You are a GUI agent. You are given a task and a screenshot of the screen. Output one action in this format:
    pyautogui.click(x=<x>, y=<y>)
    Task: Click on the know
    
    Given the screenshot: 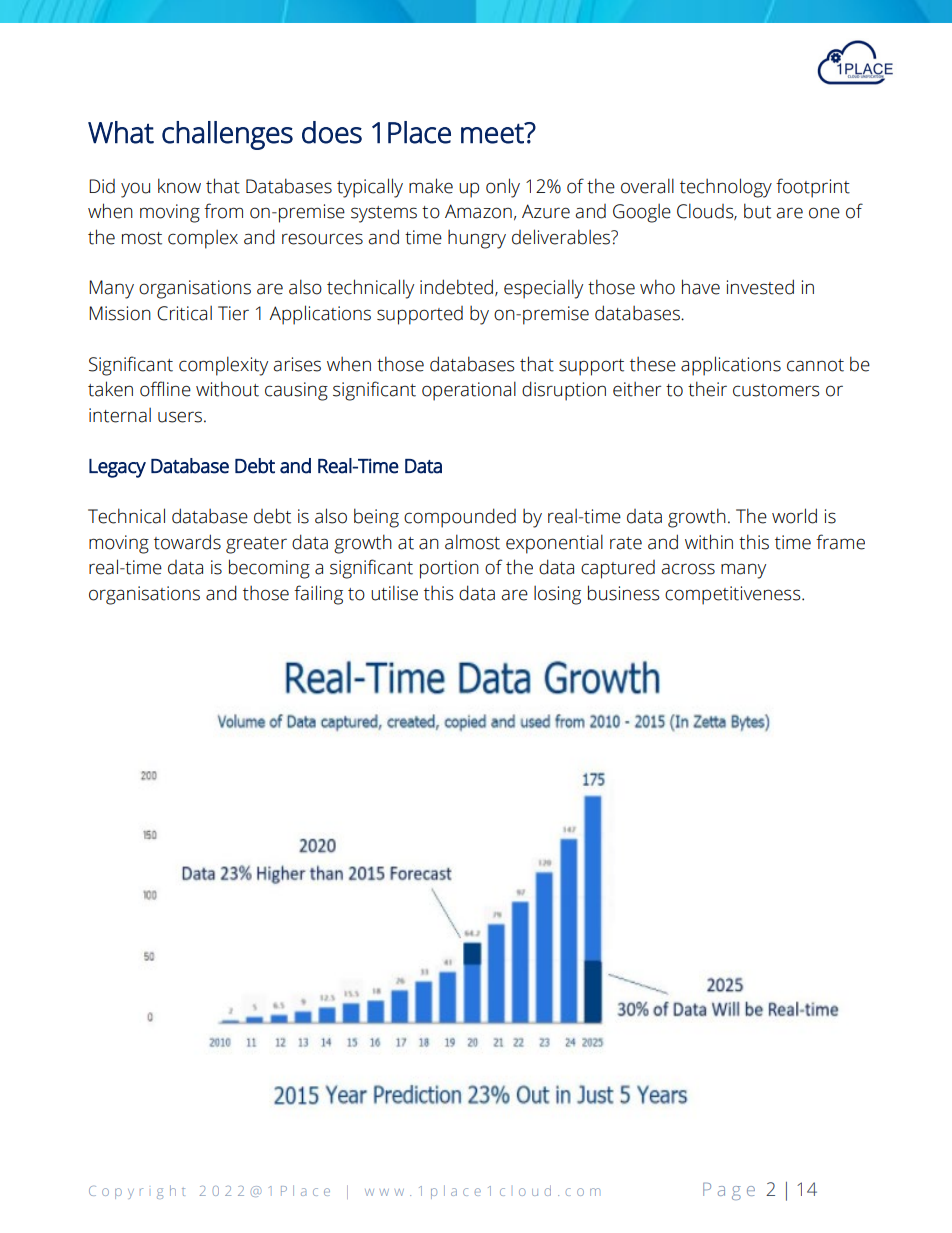 What is the action you would take?
    pyautogui.click(x=179, y=186)
